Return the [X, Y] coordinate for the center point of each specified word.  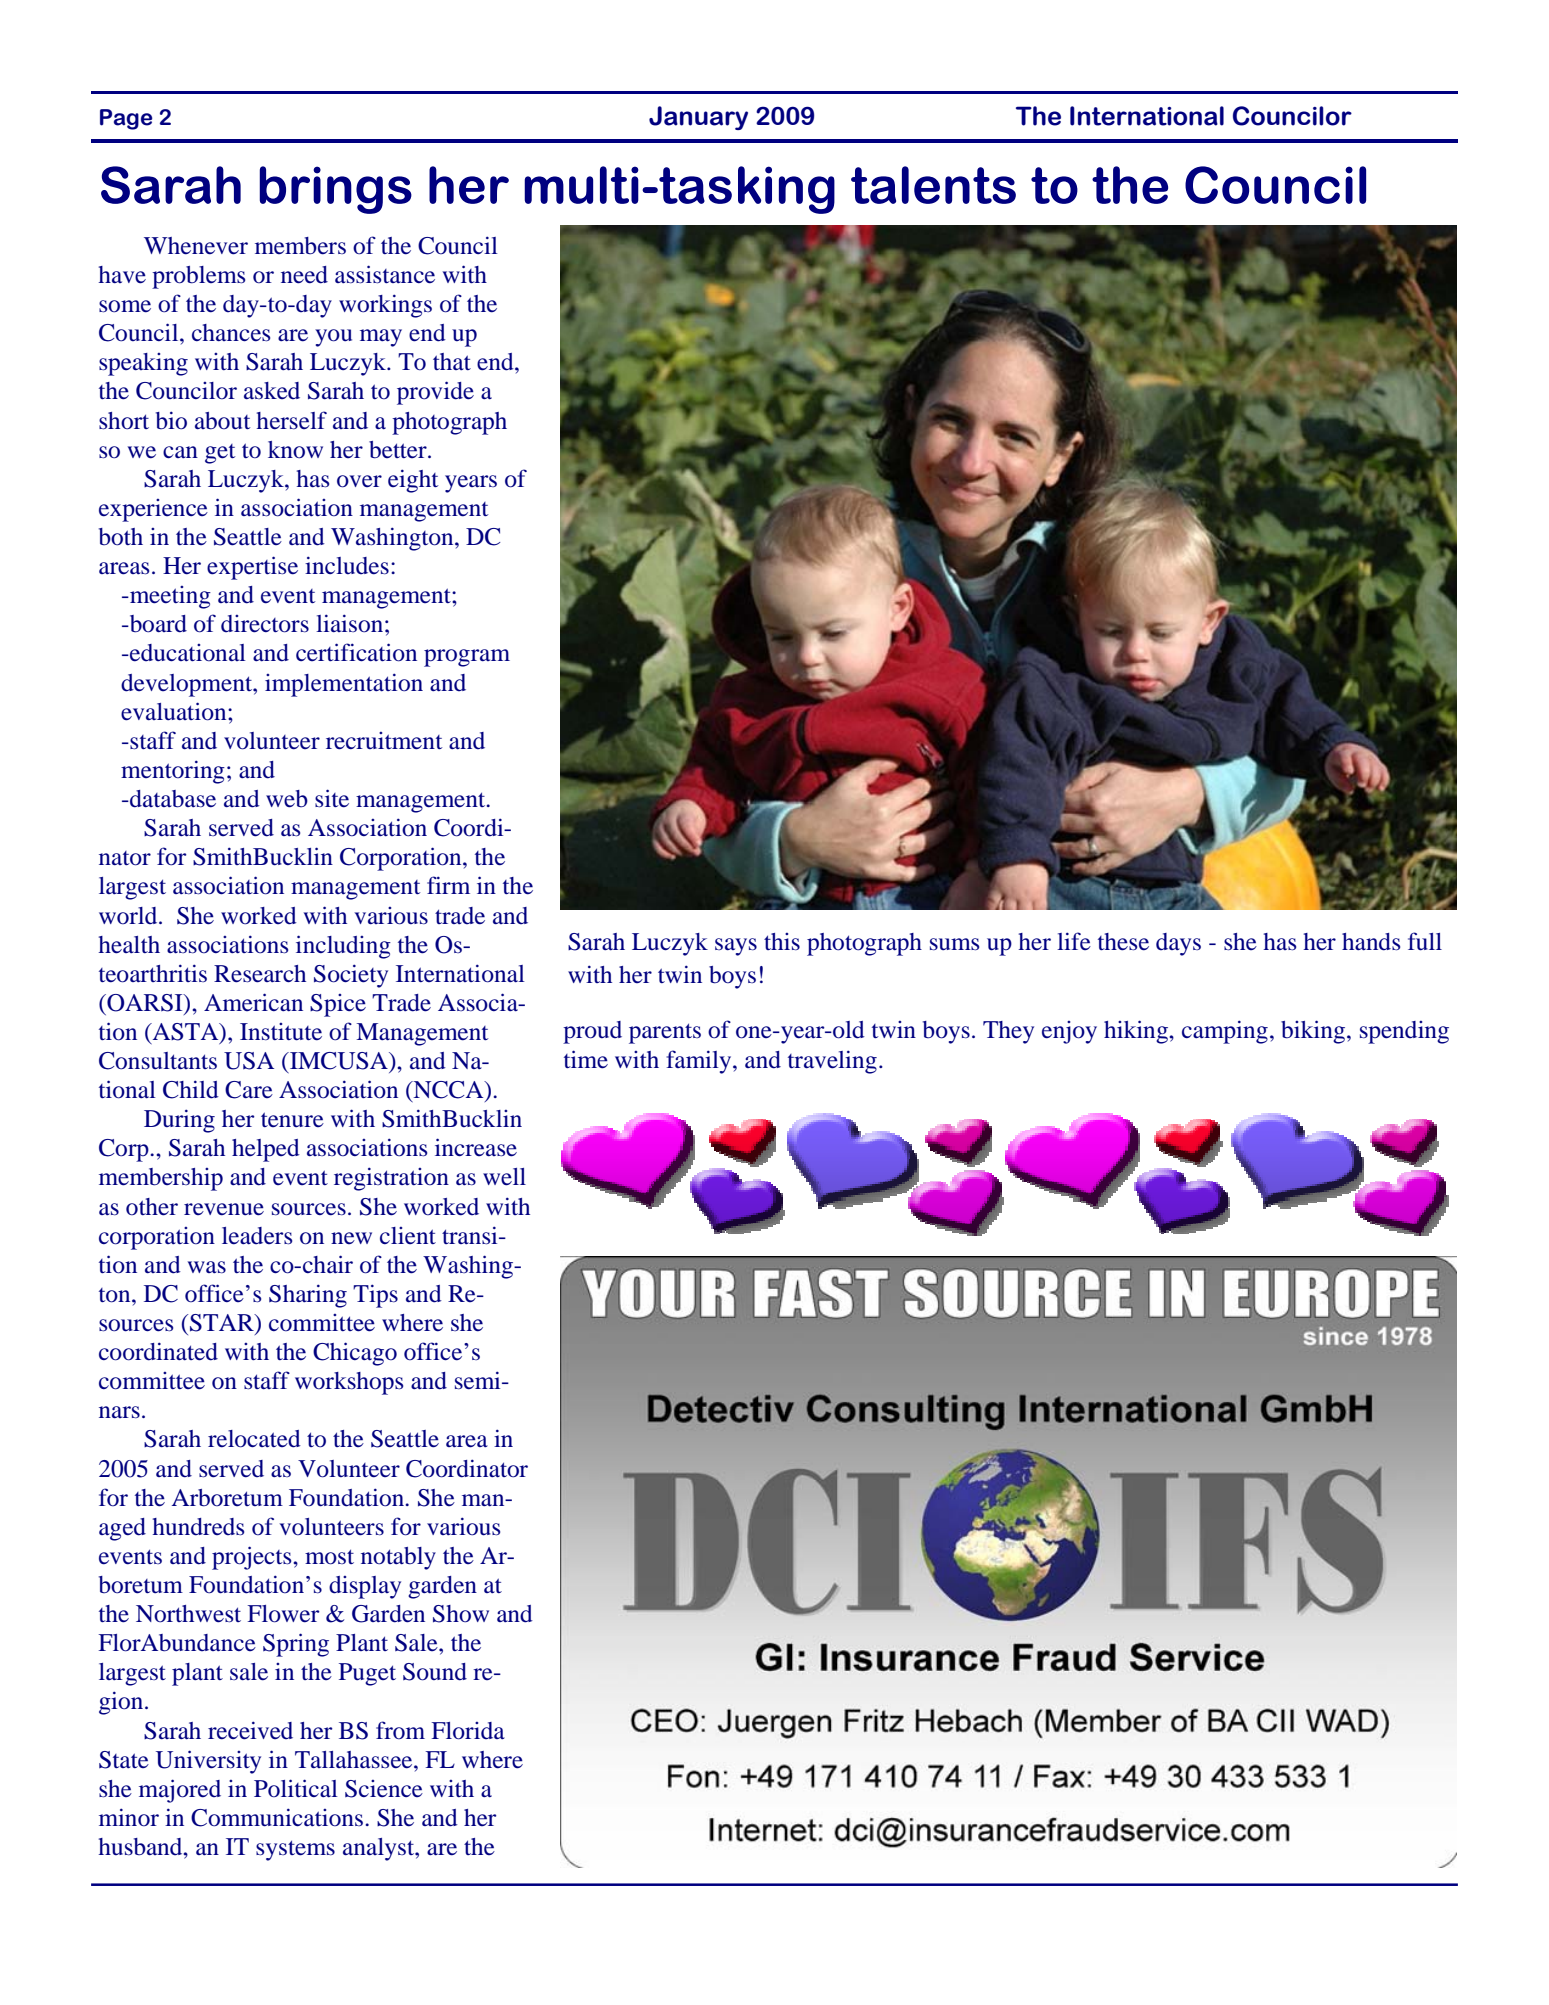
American [253, 1002]
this [782, 941]
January [698, 118]
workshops [349, 1383]
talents [933, 185]
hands [1371, 942]
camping [1225, 1032]
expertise [252, 568]
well [504, 1177]
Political [296, 1788]
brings [336, 190]
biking [1314, 1032]
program [467, 658]
